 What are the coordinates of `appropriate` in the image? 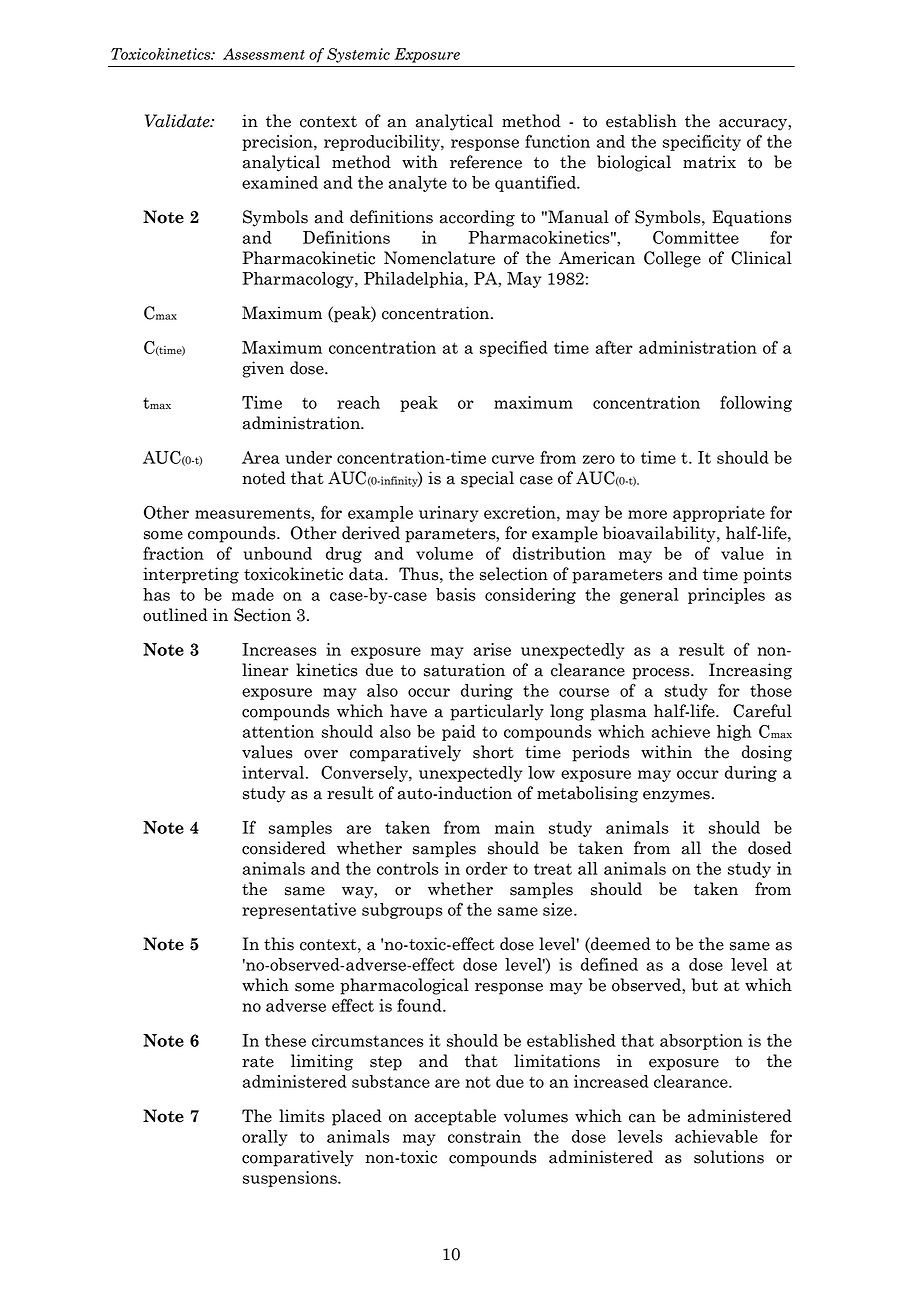 It's located at (719, 514).
